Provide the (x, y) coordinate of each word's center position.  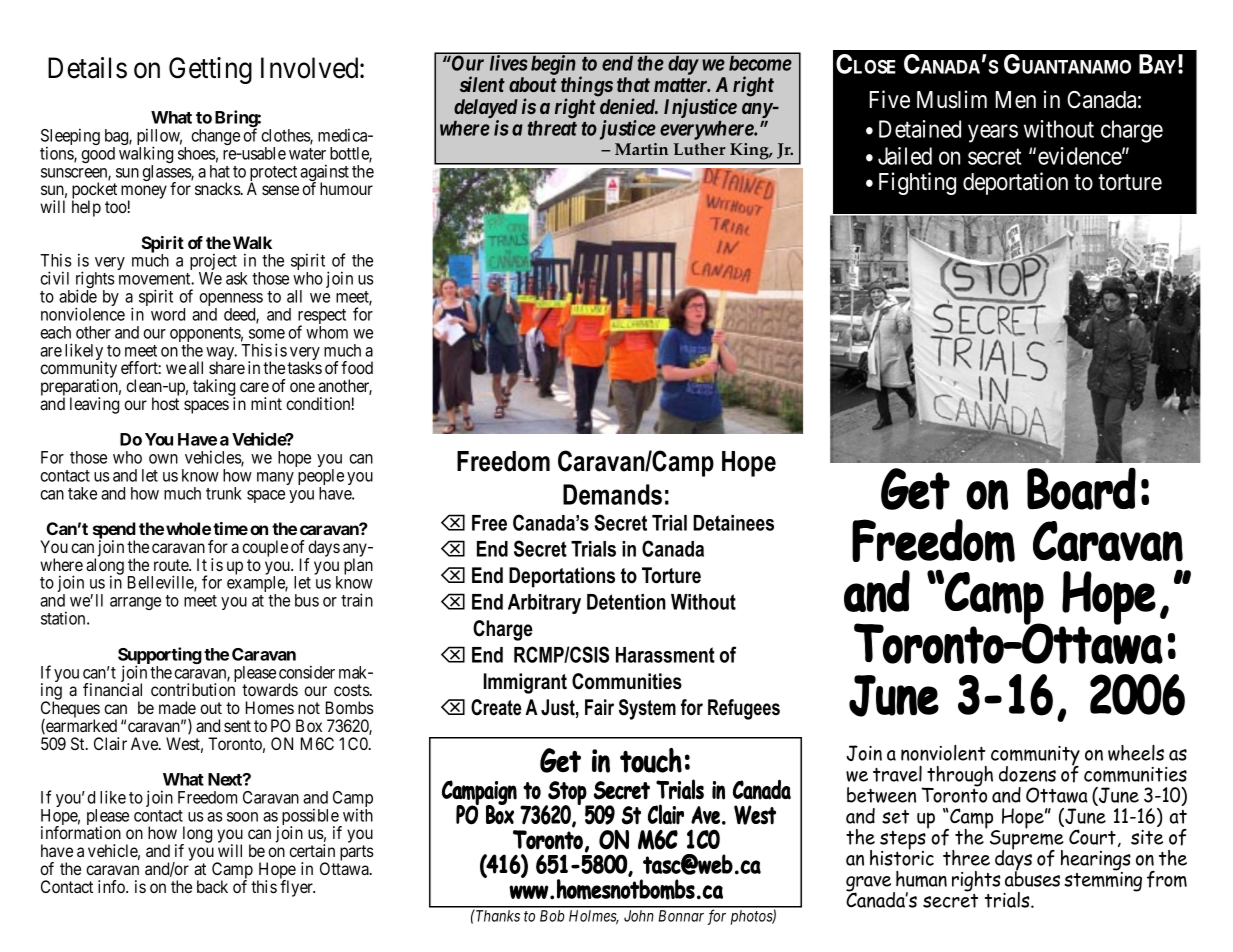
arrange (135, 603)
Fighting (917, 183)
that (633, 84)
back (212, 886)
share (227, 367)
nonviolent (943, 753)
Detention (626, 602)
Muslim (952, 99)
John (639, 916)
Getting (210, 70)
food (357, 367)
